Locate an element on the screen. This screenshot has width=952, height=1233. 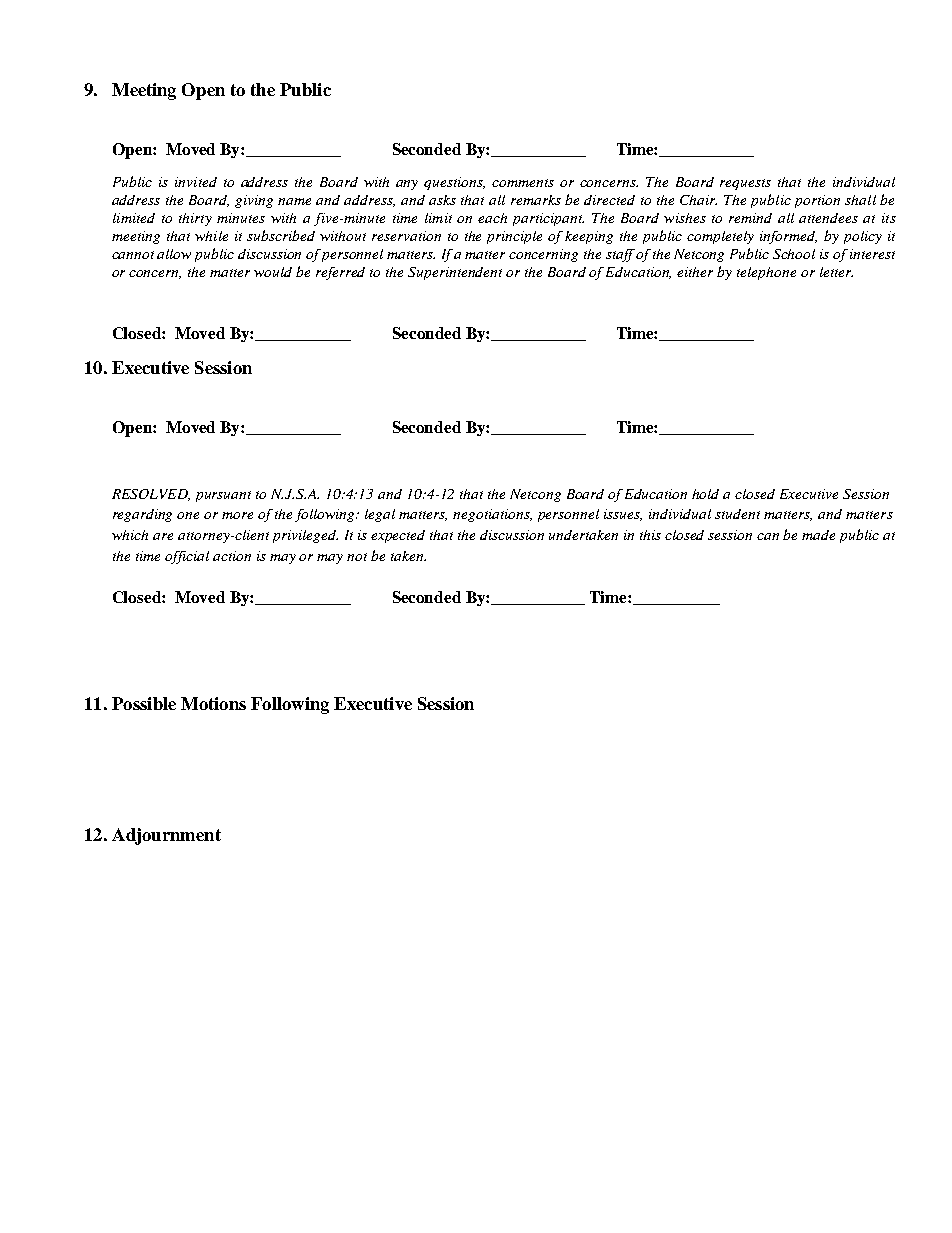
giving is located at coordinates (254, 201).
